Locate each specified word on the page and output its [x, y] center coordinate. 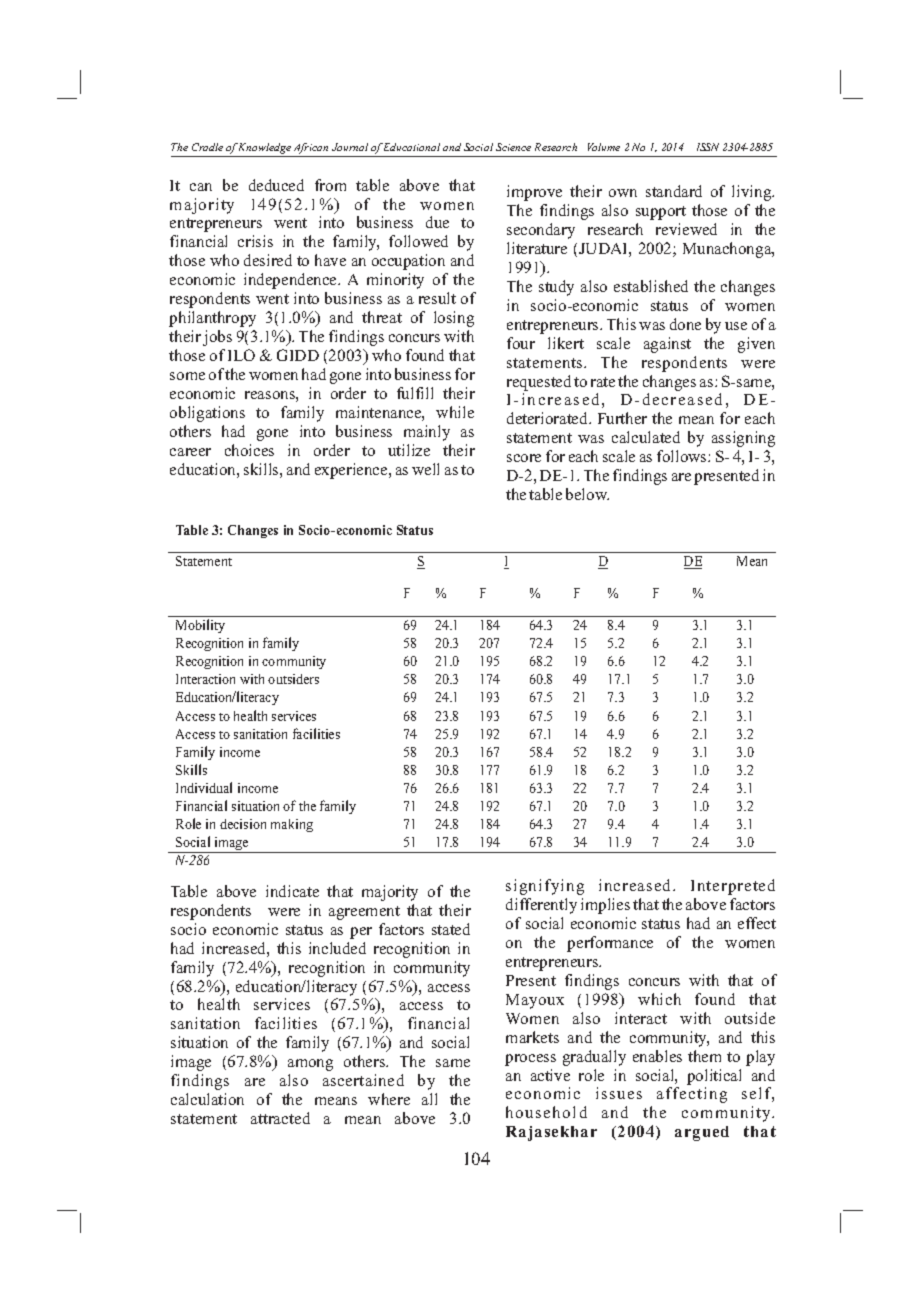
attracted [280, 1118]
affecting [692, 1095]
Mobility [200, 626]
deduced [276, 185]
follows [683, 456]
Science [513, 147]
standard [674, 191]
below [587, 494]
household [546, 1112]
